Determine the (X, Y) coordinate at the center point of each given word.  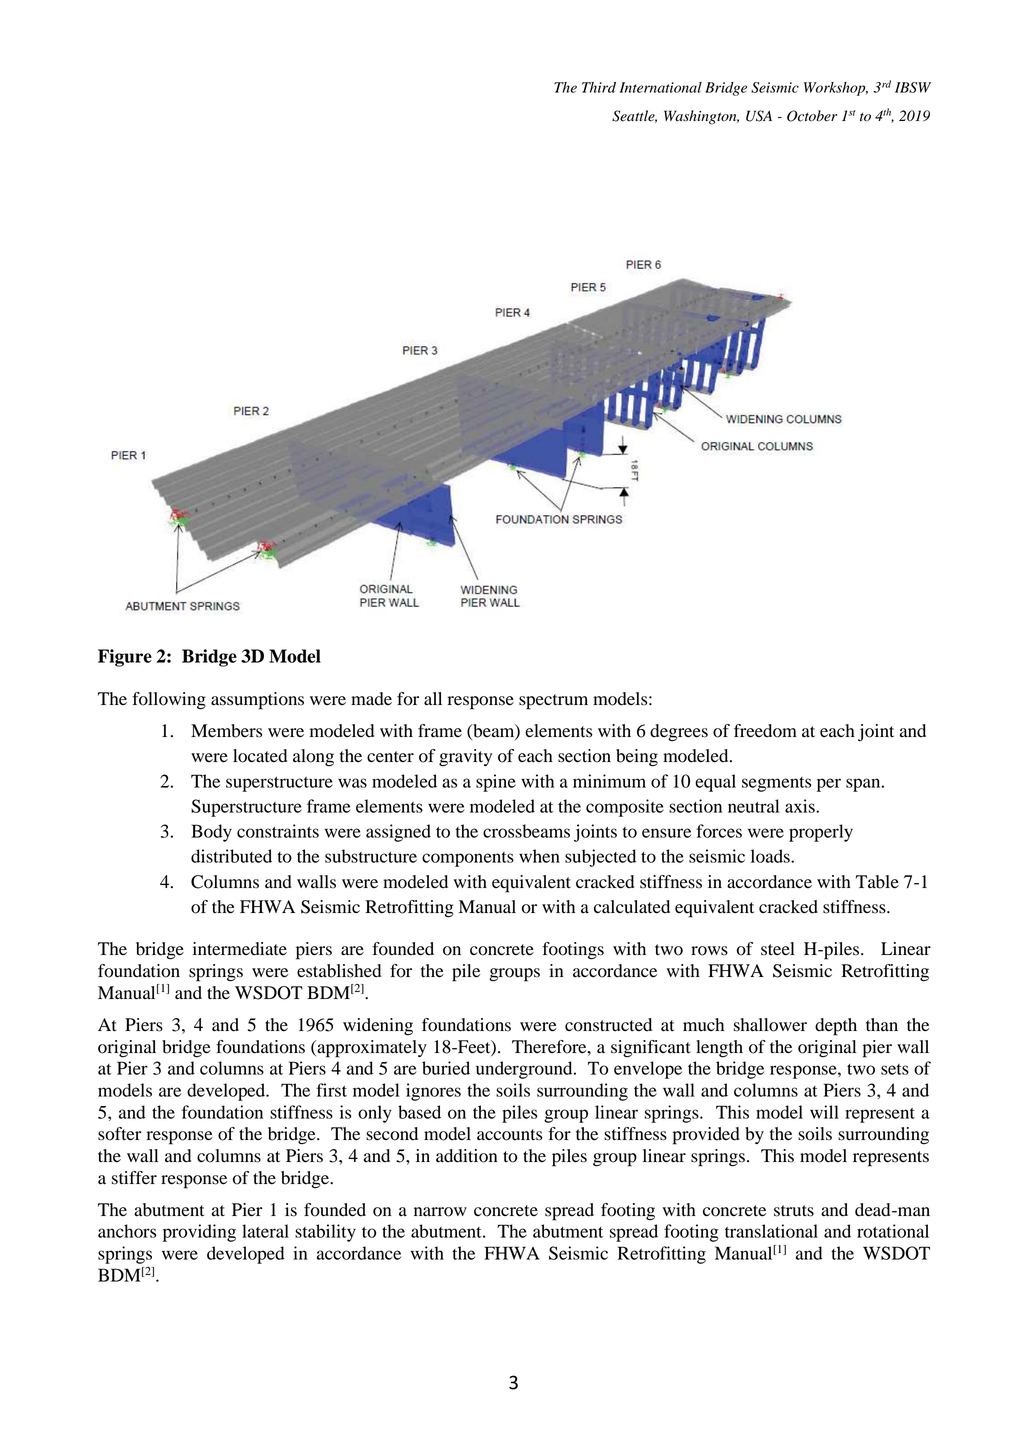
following (169, 701)
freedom (765, 731)
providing (199, 1233)
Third (599, 87)
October (812, 116)
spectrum (553, 702)
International (661, 87)
